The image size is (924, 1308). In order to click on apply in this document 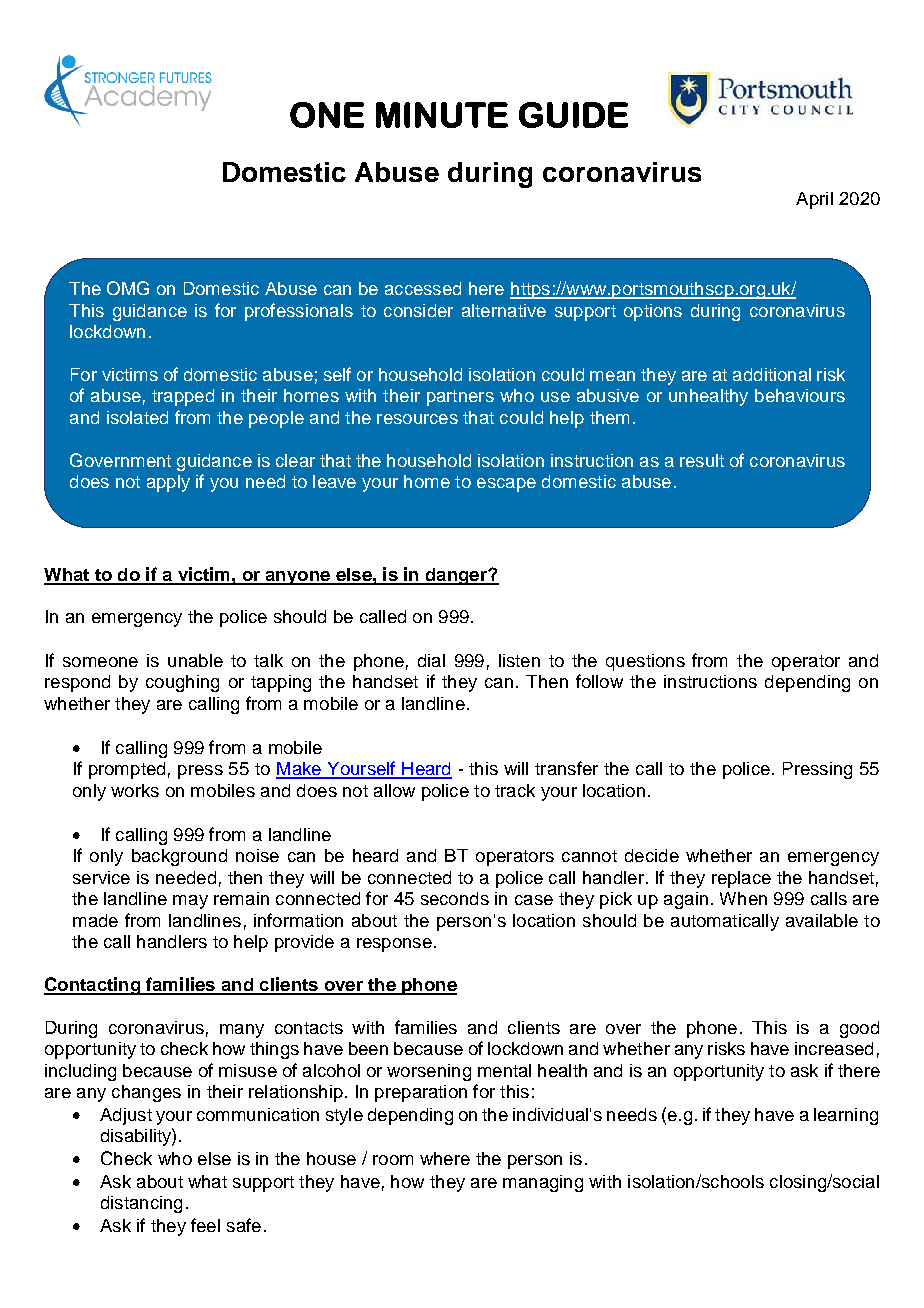, I will do `click(168, 483)`.
